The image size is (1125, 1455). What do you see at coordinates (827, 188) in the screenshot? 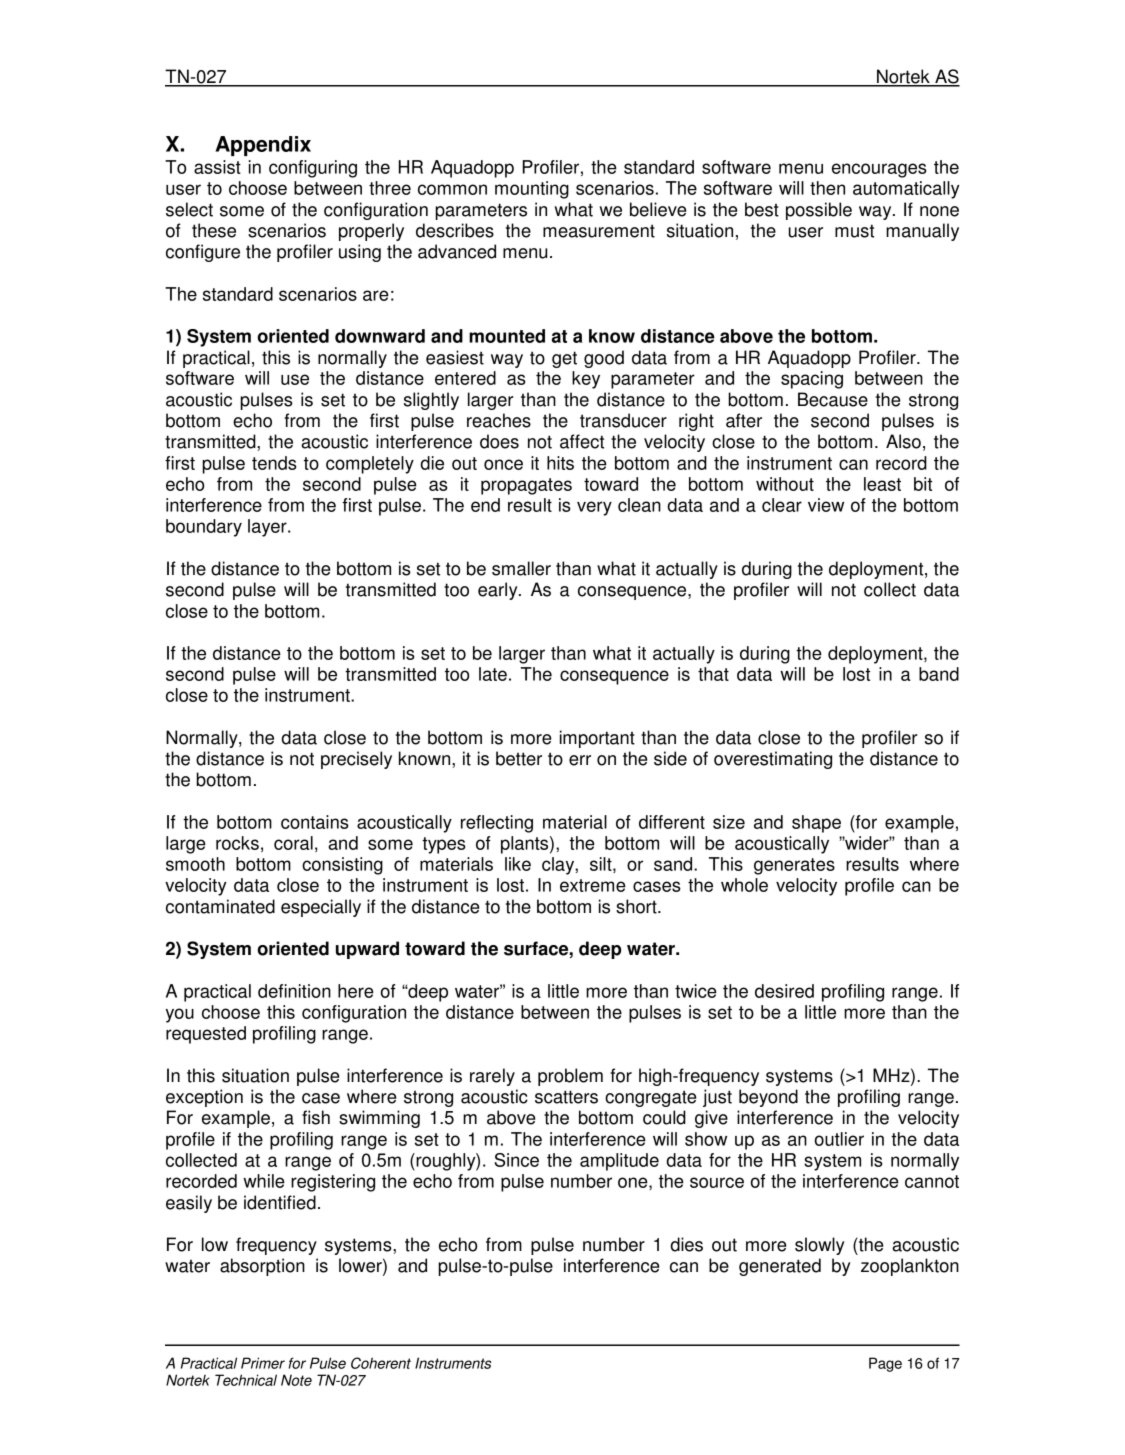
I see `then` at bounding box center [827, 188].
